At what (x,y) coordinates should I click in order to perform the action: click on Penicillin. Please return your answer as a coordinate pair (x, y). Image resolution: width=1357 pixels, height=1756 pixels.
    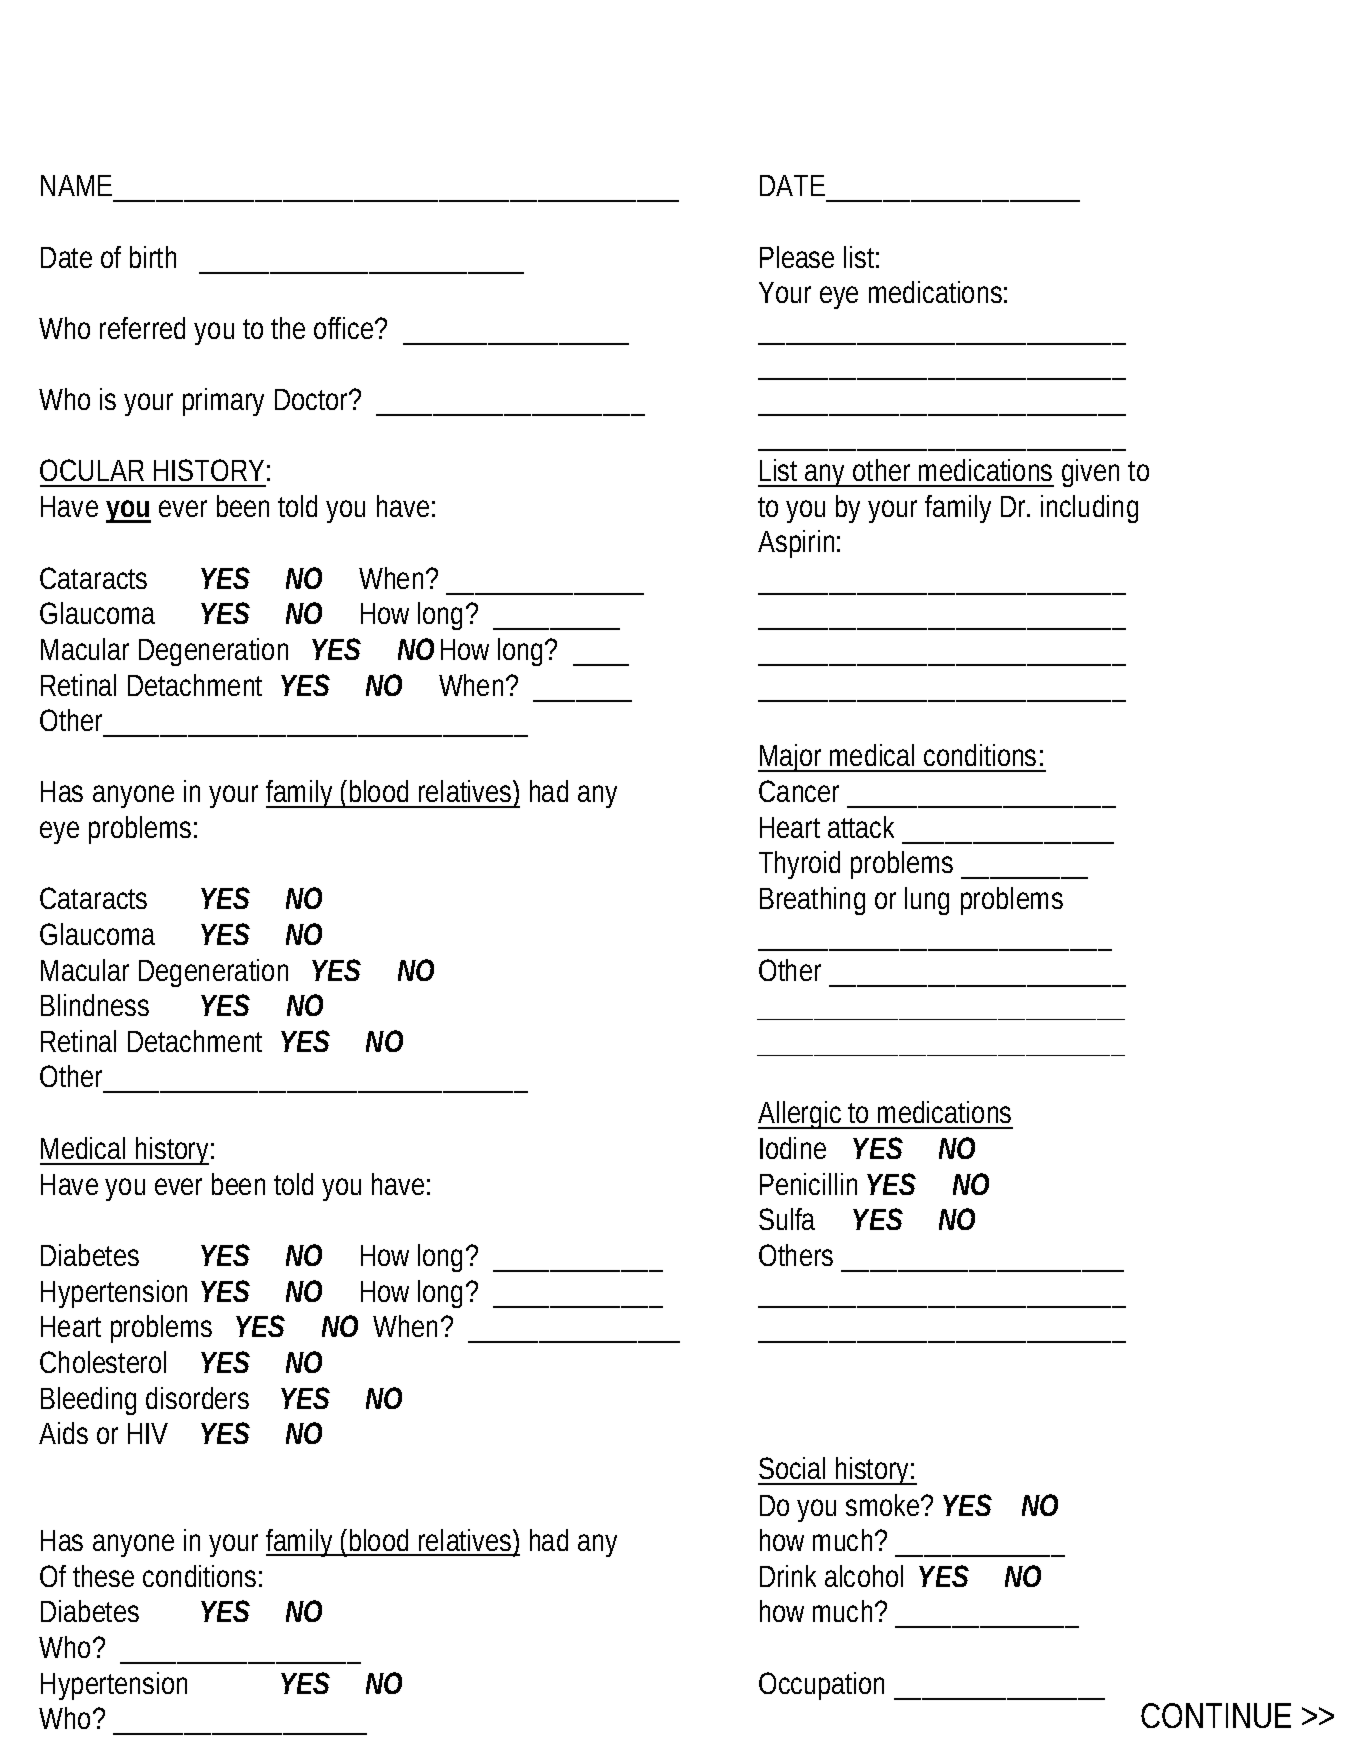
    Looking at the image, I should click on (808, 1184).
